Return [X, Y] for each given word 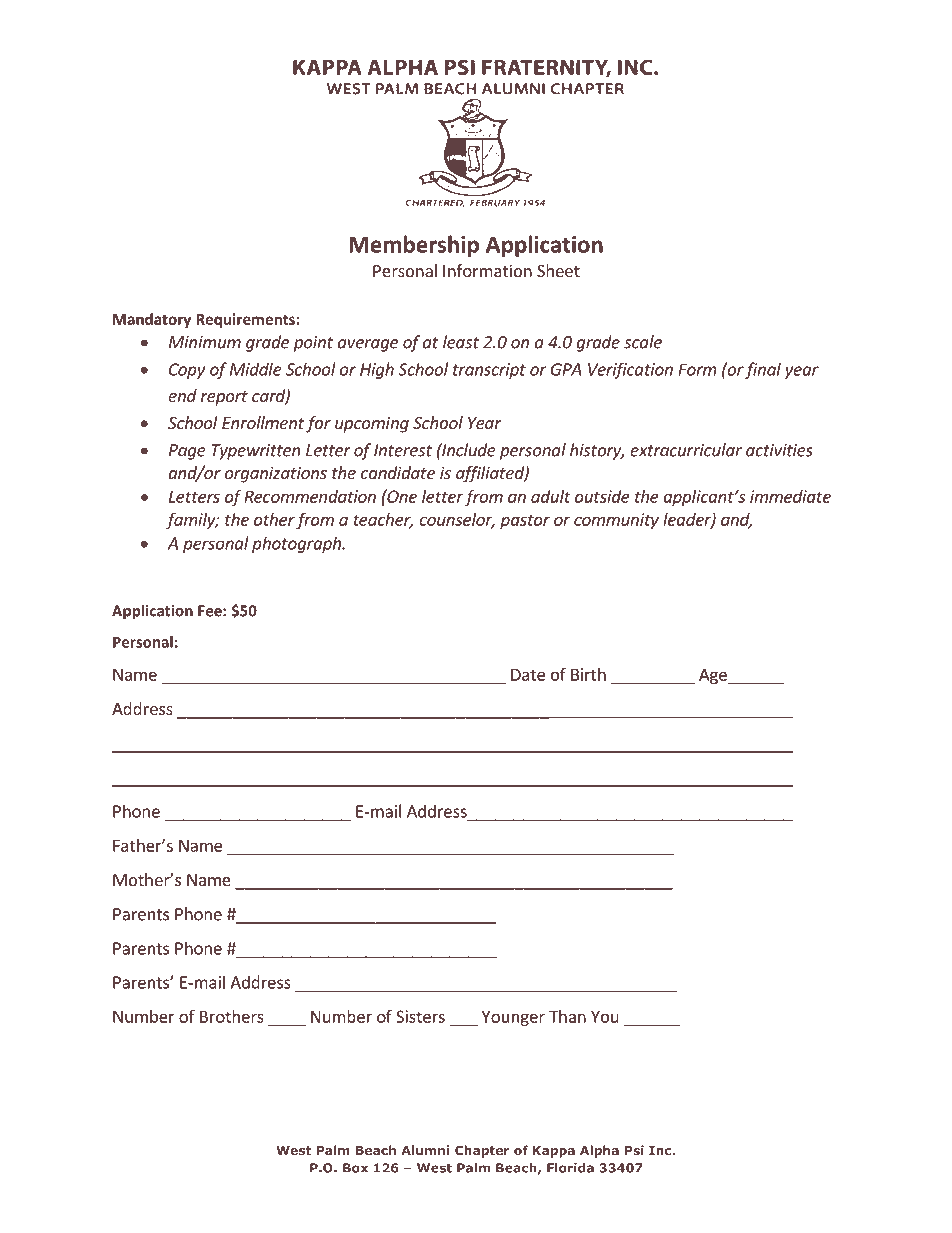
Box [355, 1168]
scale [643, 342]
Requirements [245, 320]
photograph [297, 544]
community [616, 521]
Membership [414, 246]
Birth [588, 674]
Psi [634, 1150]
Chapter [482, 1151]
